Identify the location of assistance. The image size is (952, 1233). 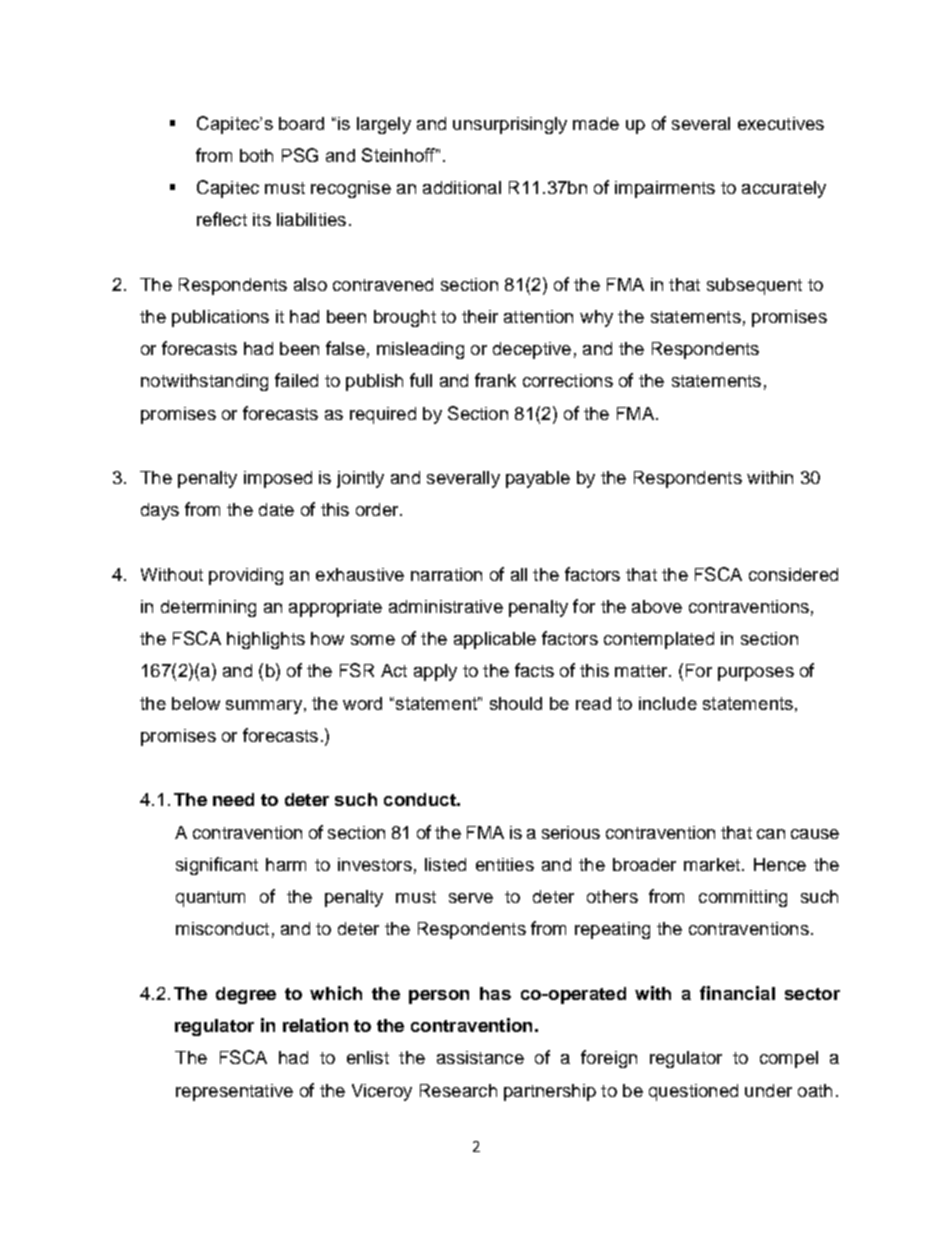
(480, 1057).
